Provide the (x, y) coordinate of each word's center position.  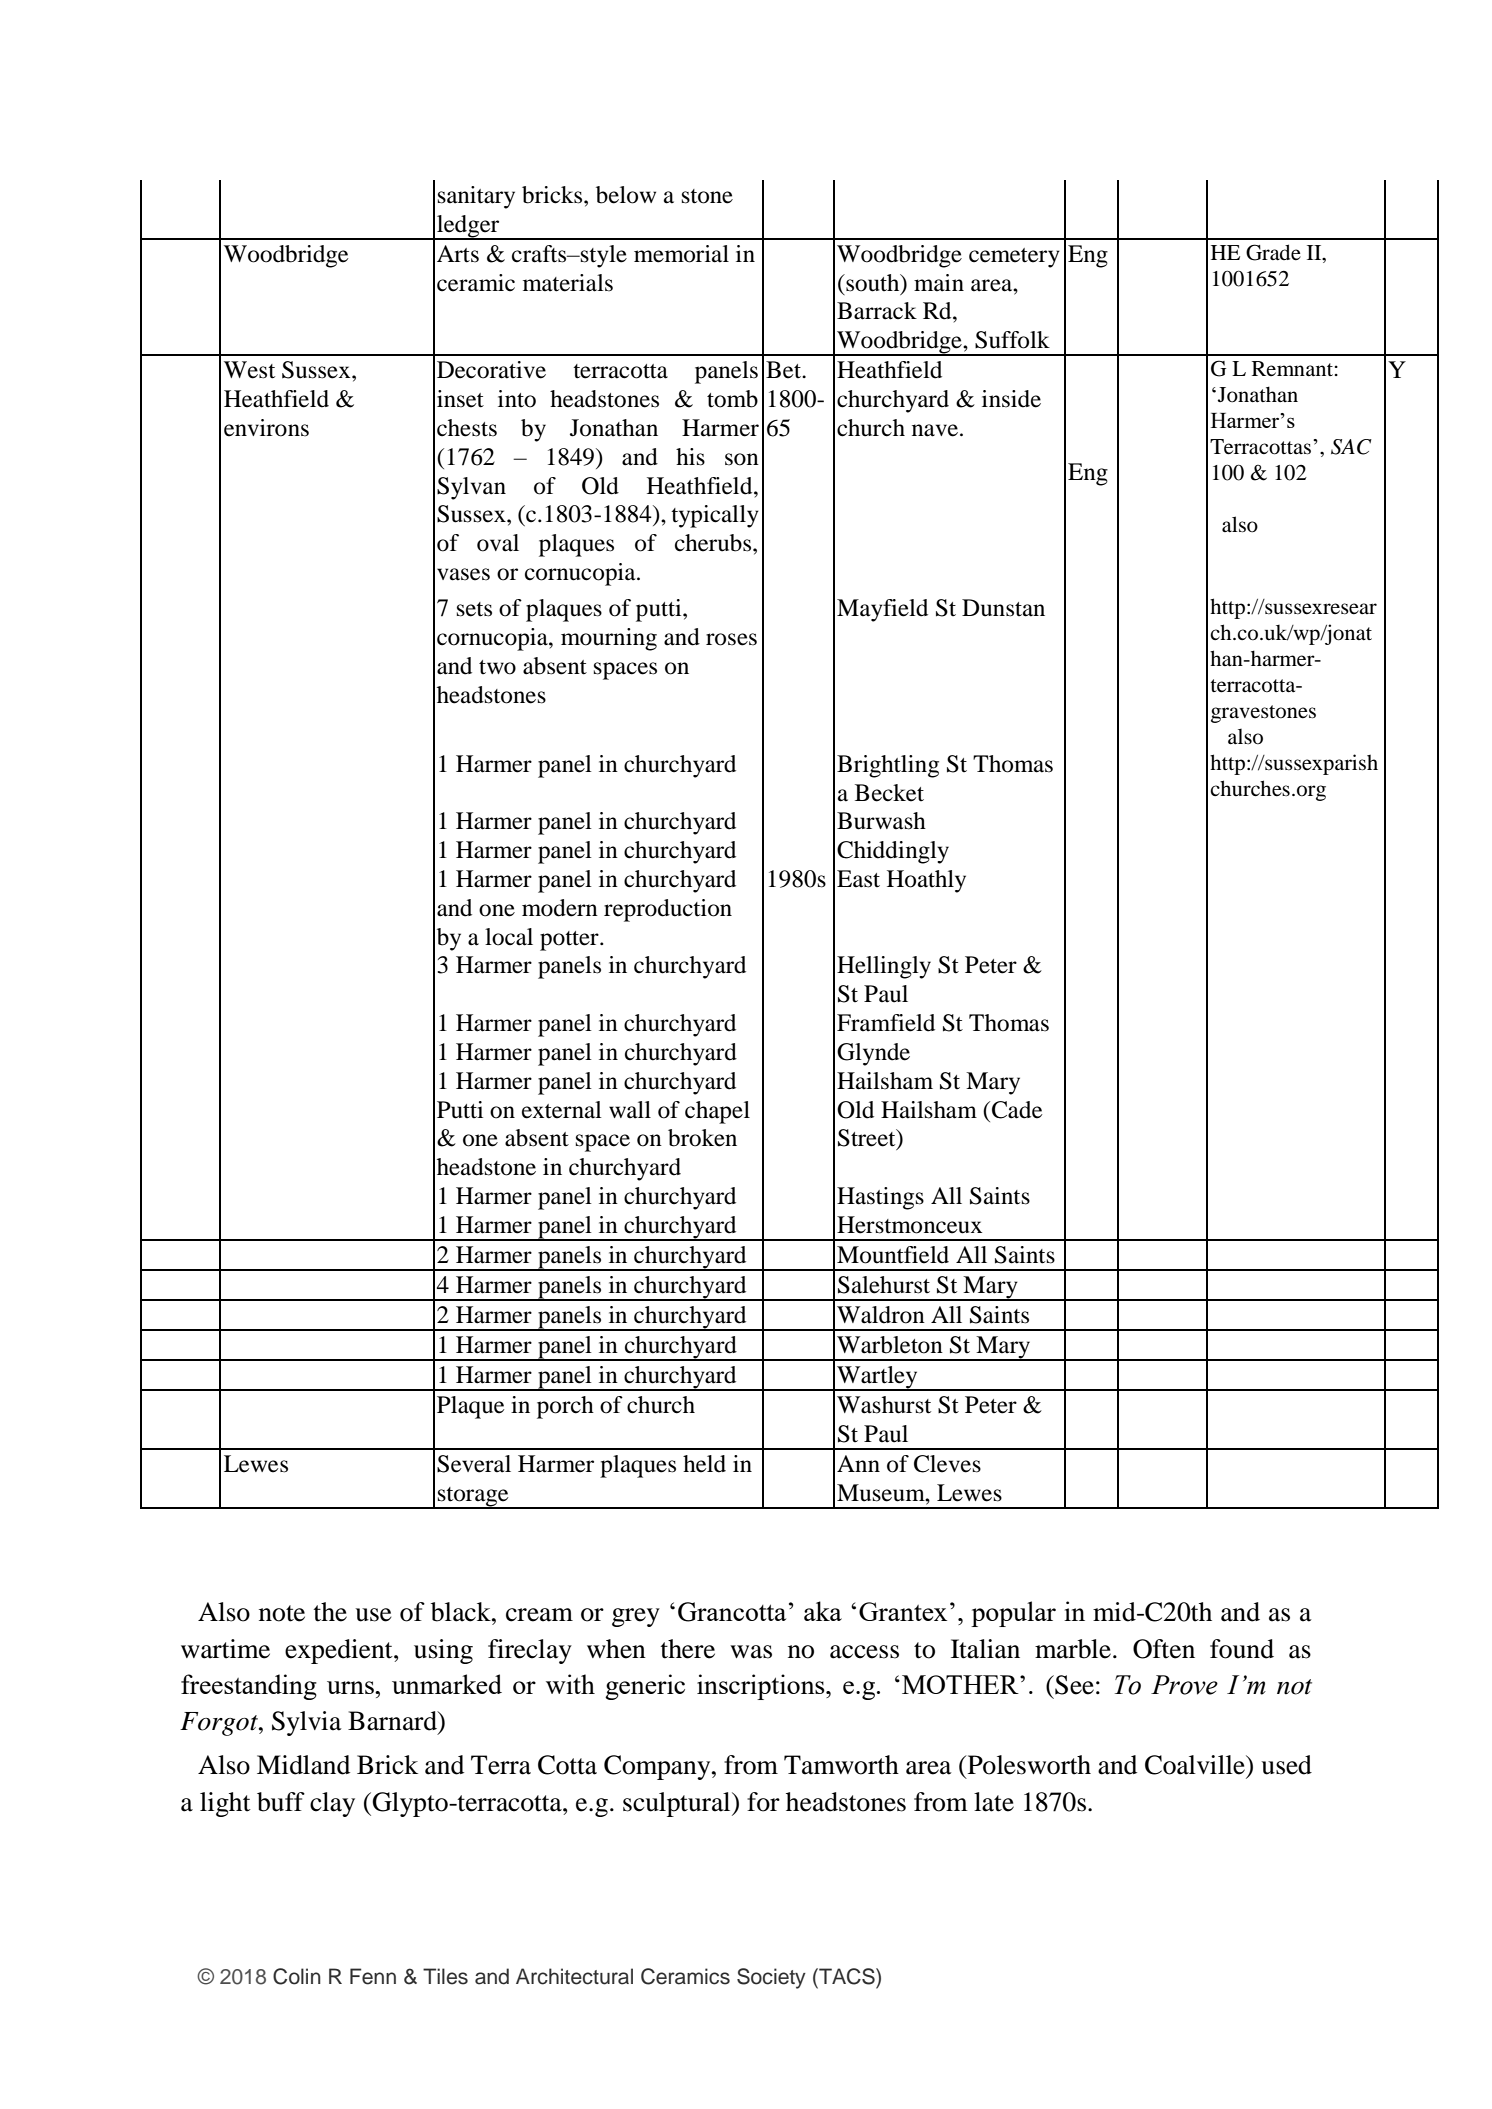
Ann (858, 1463)
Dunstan (1003, 608)
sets (474, 609)
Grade (1273, 252)
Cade (1017, 1110)
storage (473, 1498)
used (1286, 1765)
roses (731, 639)
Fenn (373, 1976)
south (873, 283)
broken (702, 1138)
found (1242, 1649)
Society (771, 1978)
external (562, 1110)
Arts (458, 254)
